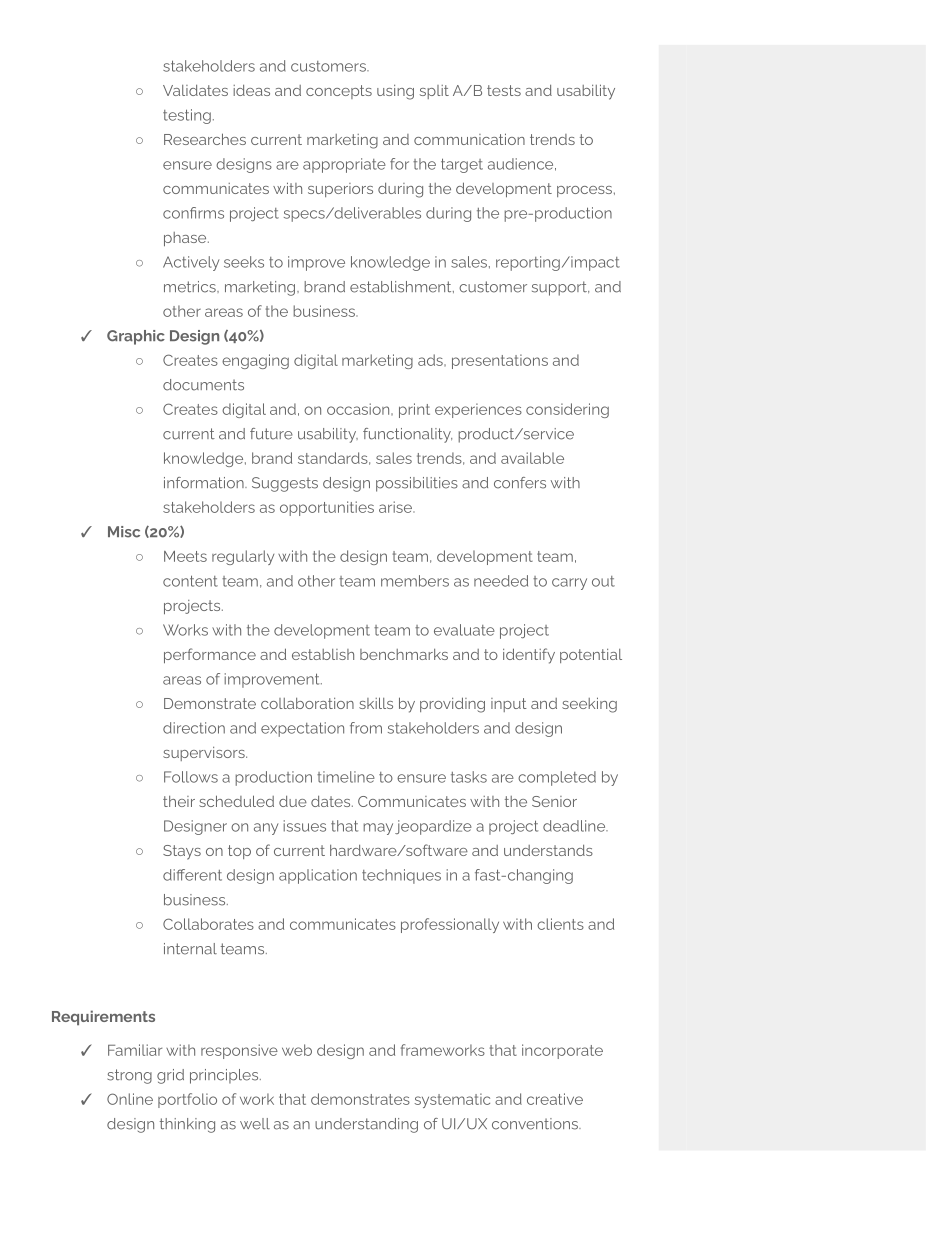 The width and height of the screenshot is (952, 1233). What do you see at coordinates (136, 337) in the screenshot?
I see `Graphic` at bounding box center [136, 337].
